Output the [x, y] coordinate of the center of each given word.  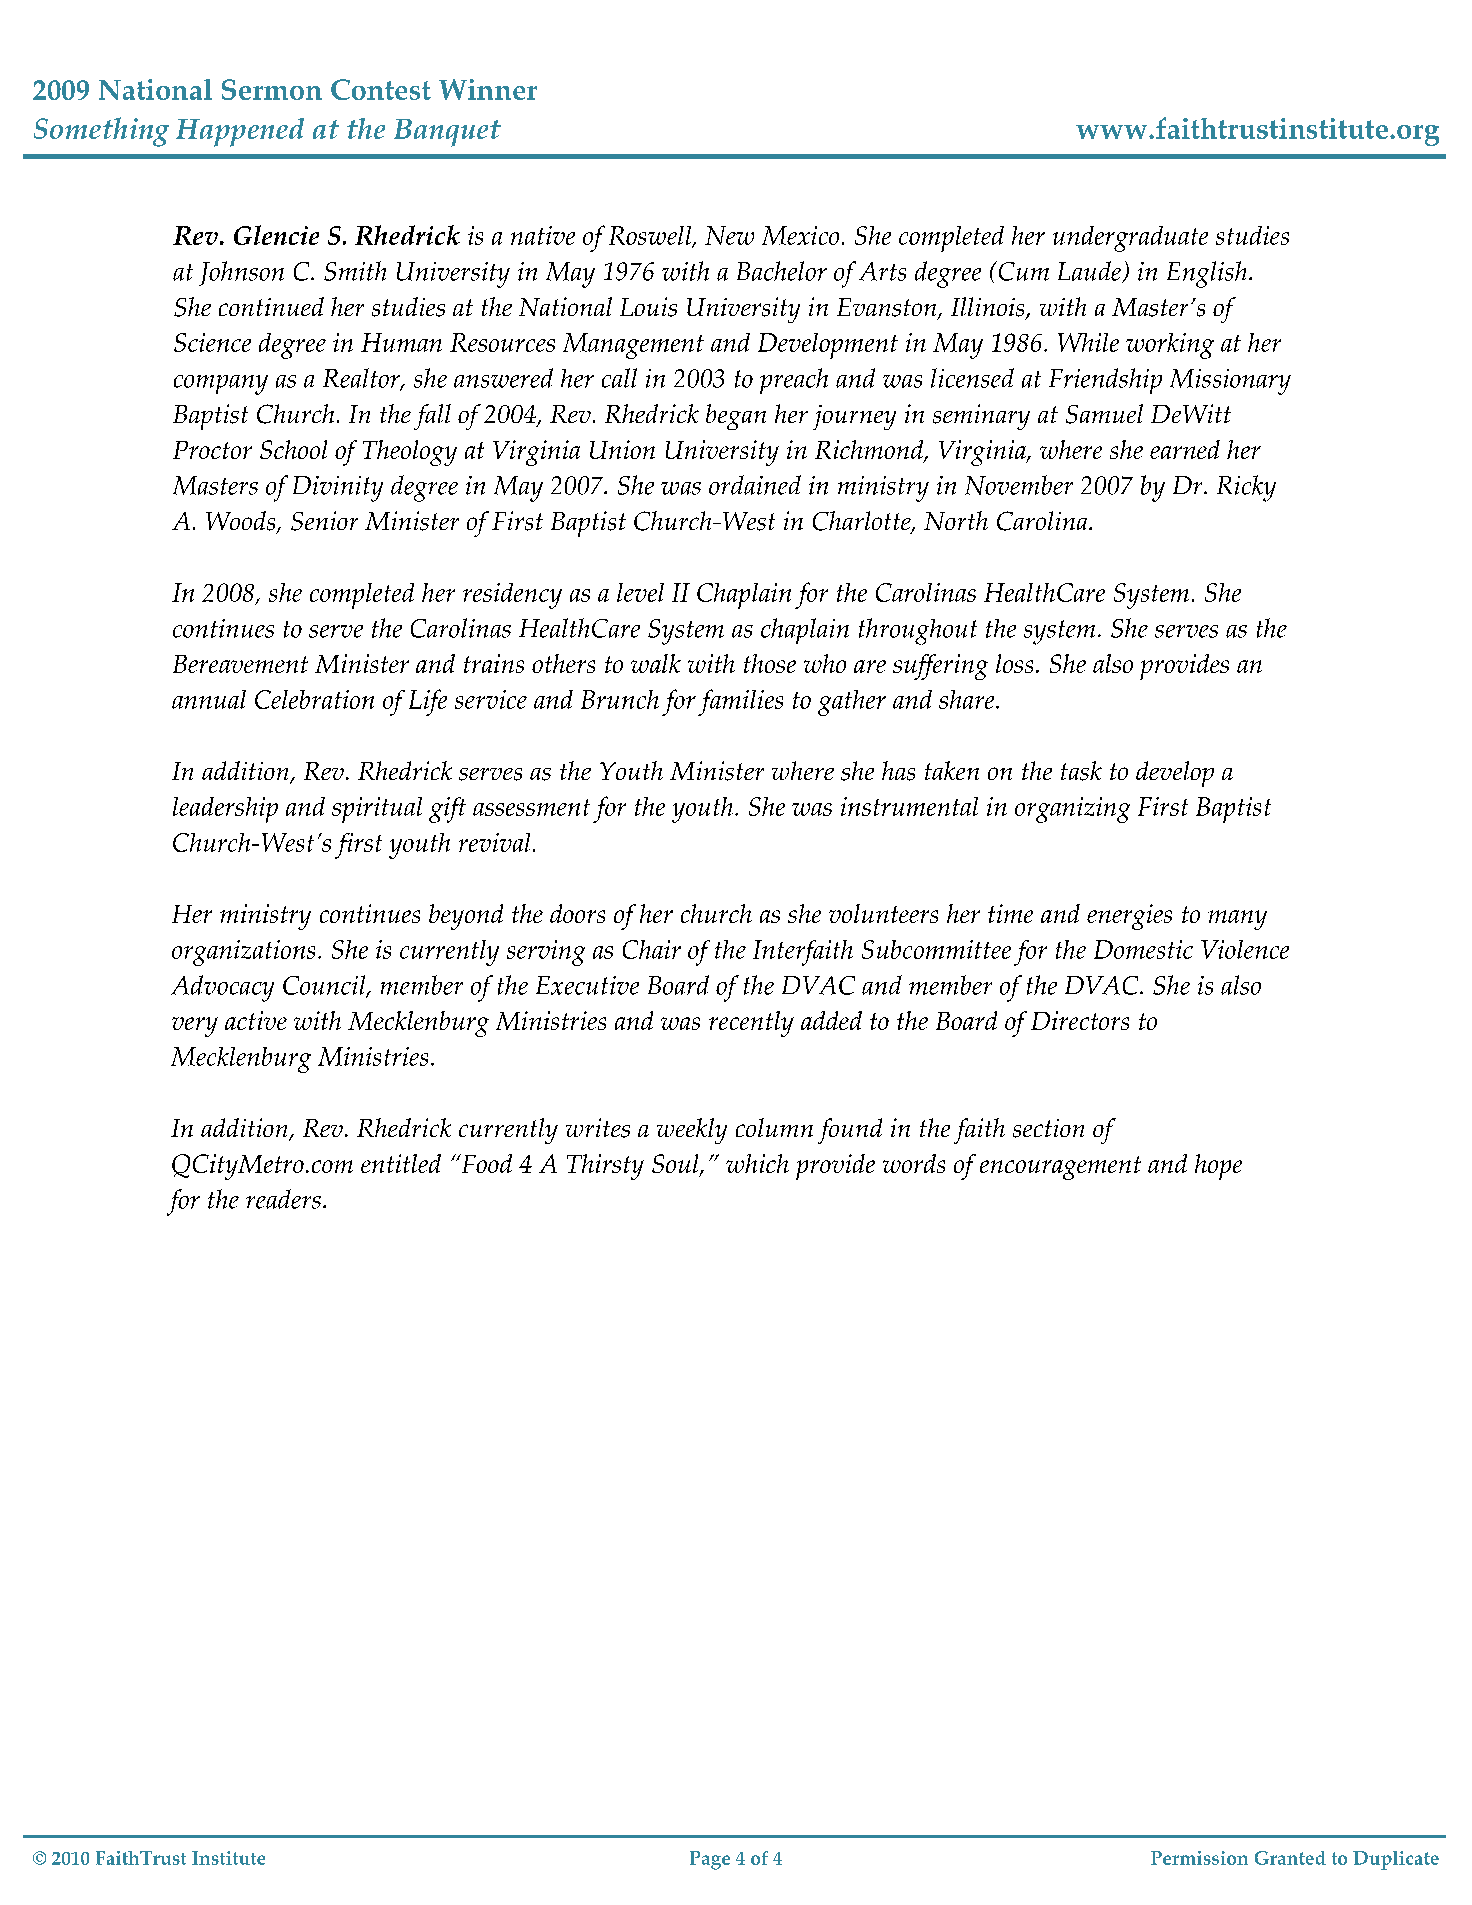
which [757, 1163]
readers [283, 1199]
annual [209, 699]
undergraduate [1130, 239]
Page [710, 1860]
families [740, 702]
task [1081, 771]
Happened [240, 132]
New [729, 235]
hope [1218, 1167]
